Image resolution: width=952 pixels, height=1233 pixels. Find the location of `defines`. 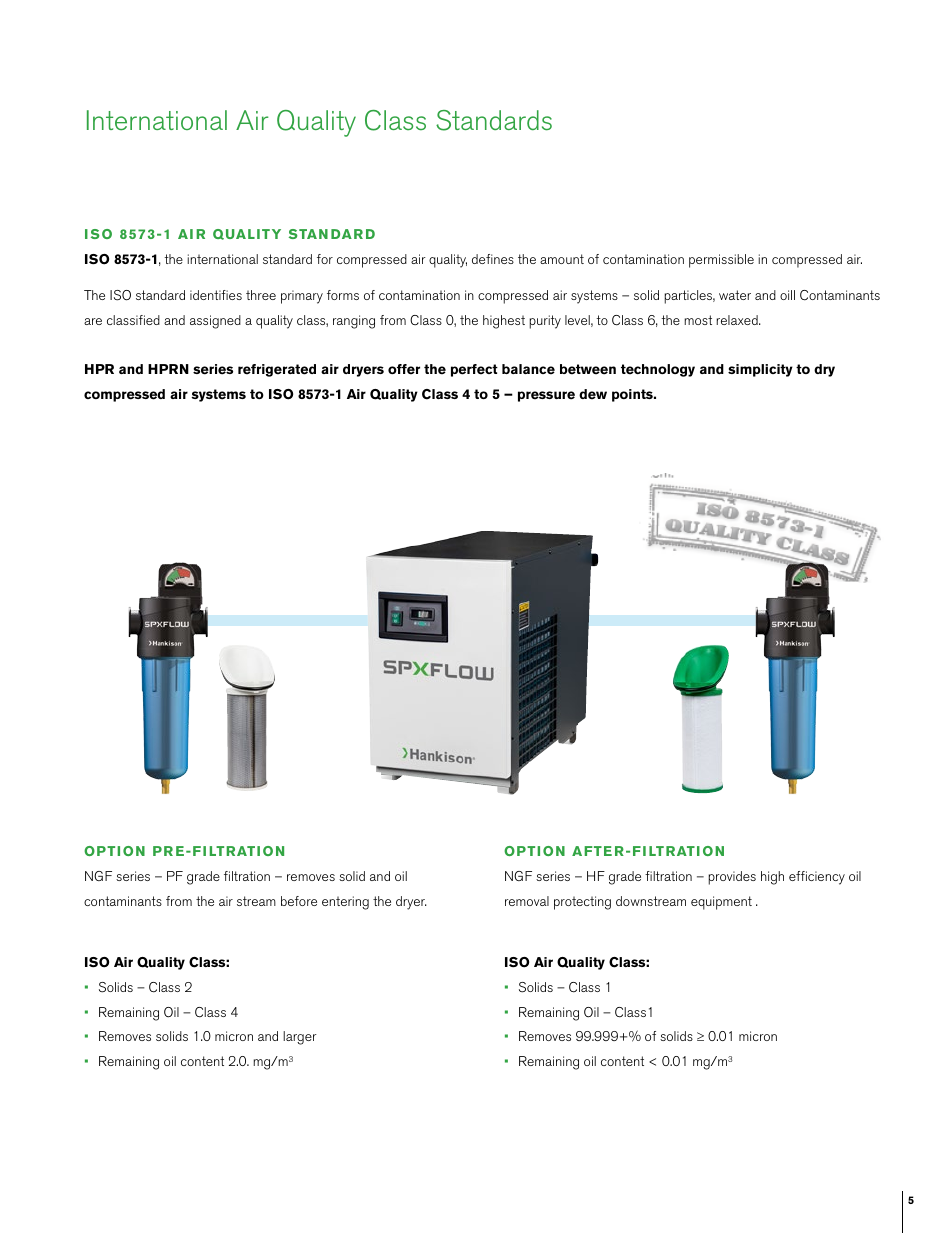

defines is located at coordinates (493, 259).
